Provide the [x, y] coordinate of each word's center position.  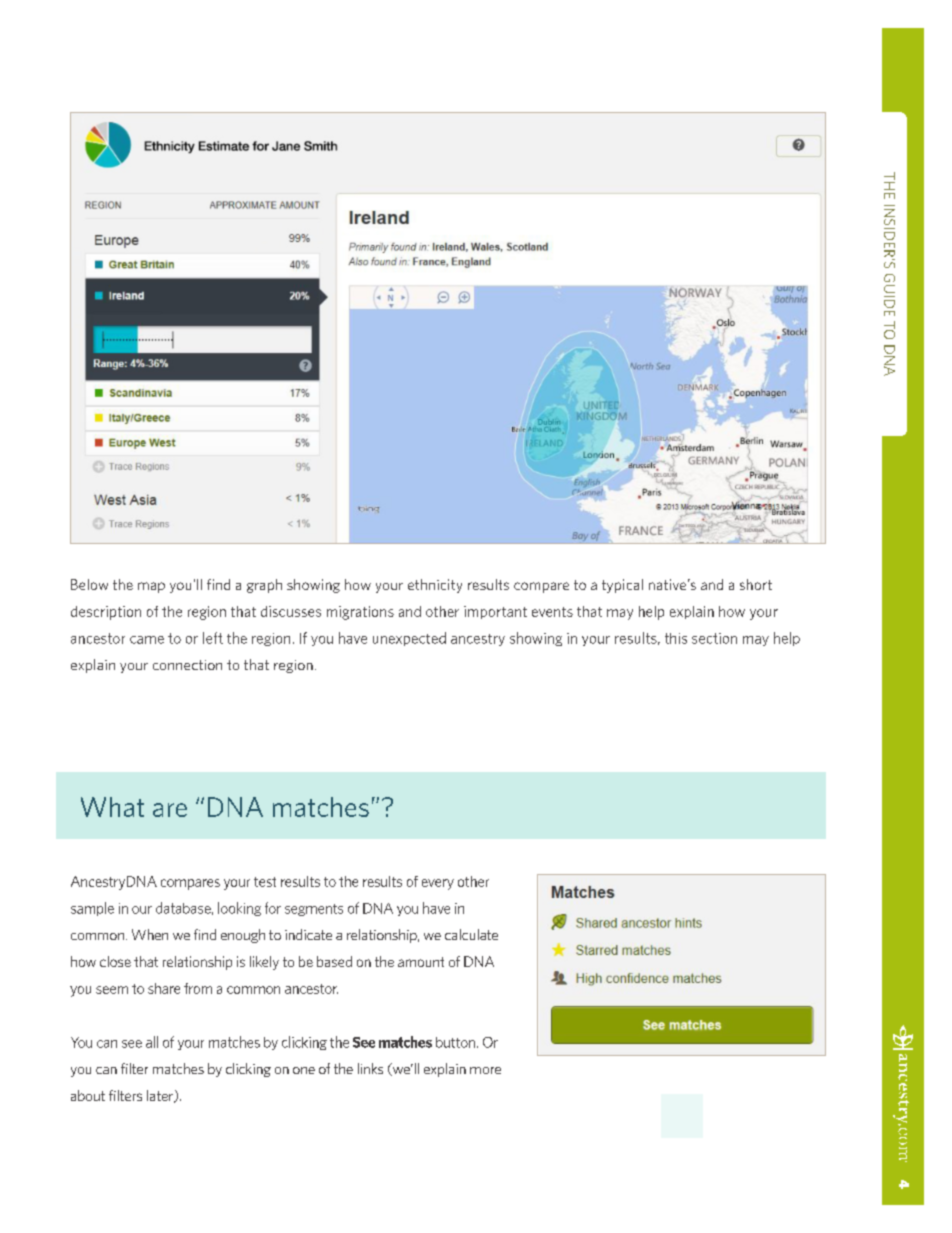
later [161, 1096]
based [334, 961]
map [151, 587]
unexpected [409, 639]
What [112, 807]
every [438, 884]
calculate [471, 934]
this [676, 638]
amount [421, 962]
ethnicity [435, 586]
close [115, 961]
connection [187, 665]
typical [622, 586]
